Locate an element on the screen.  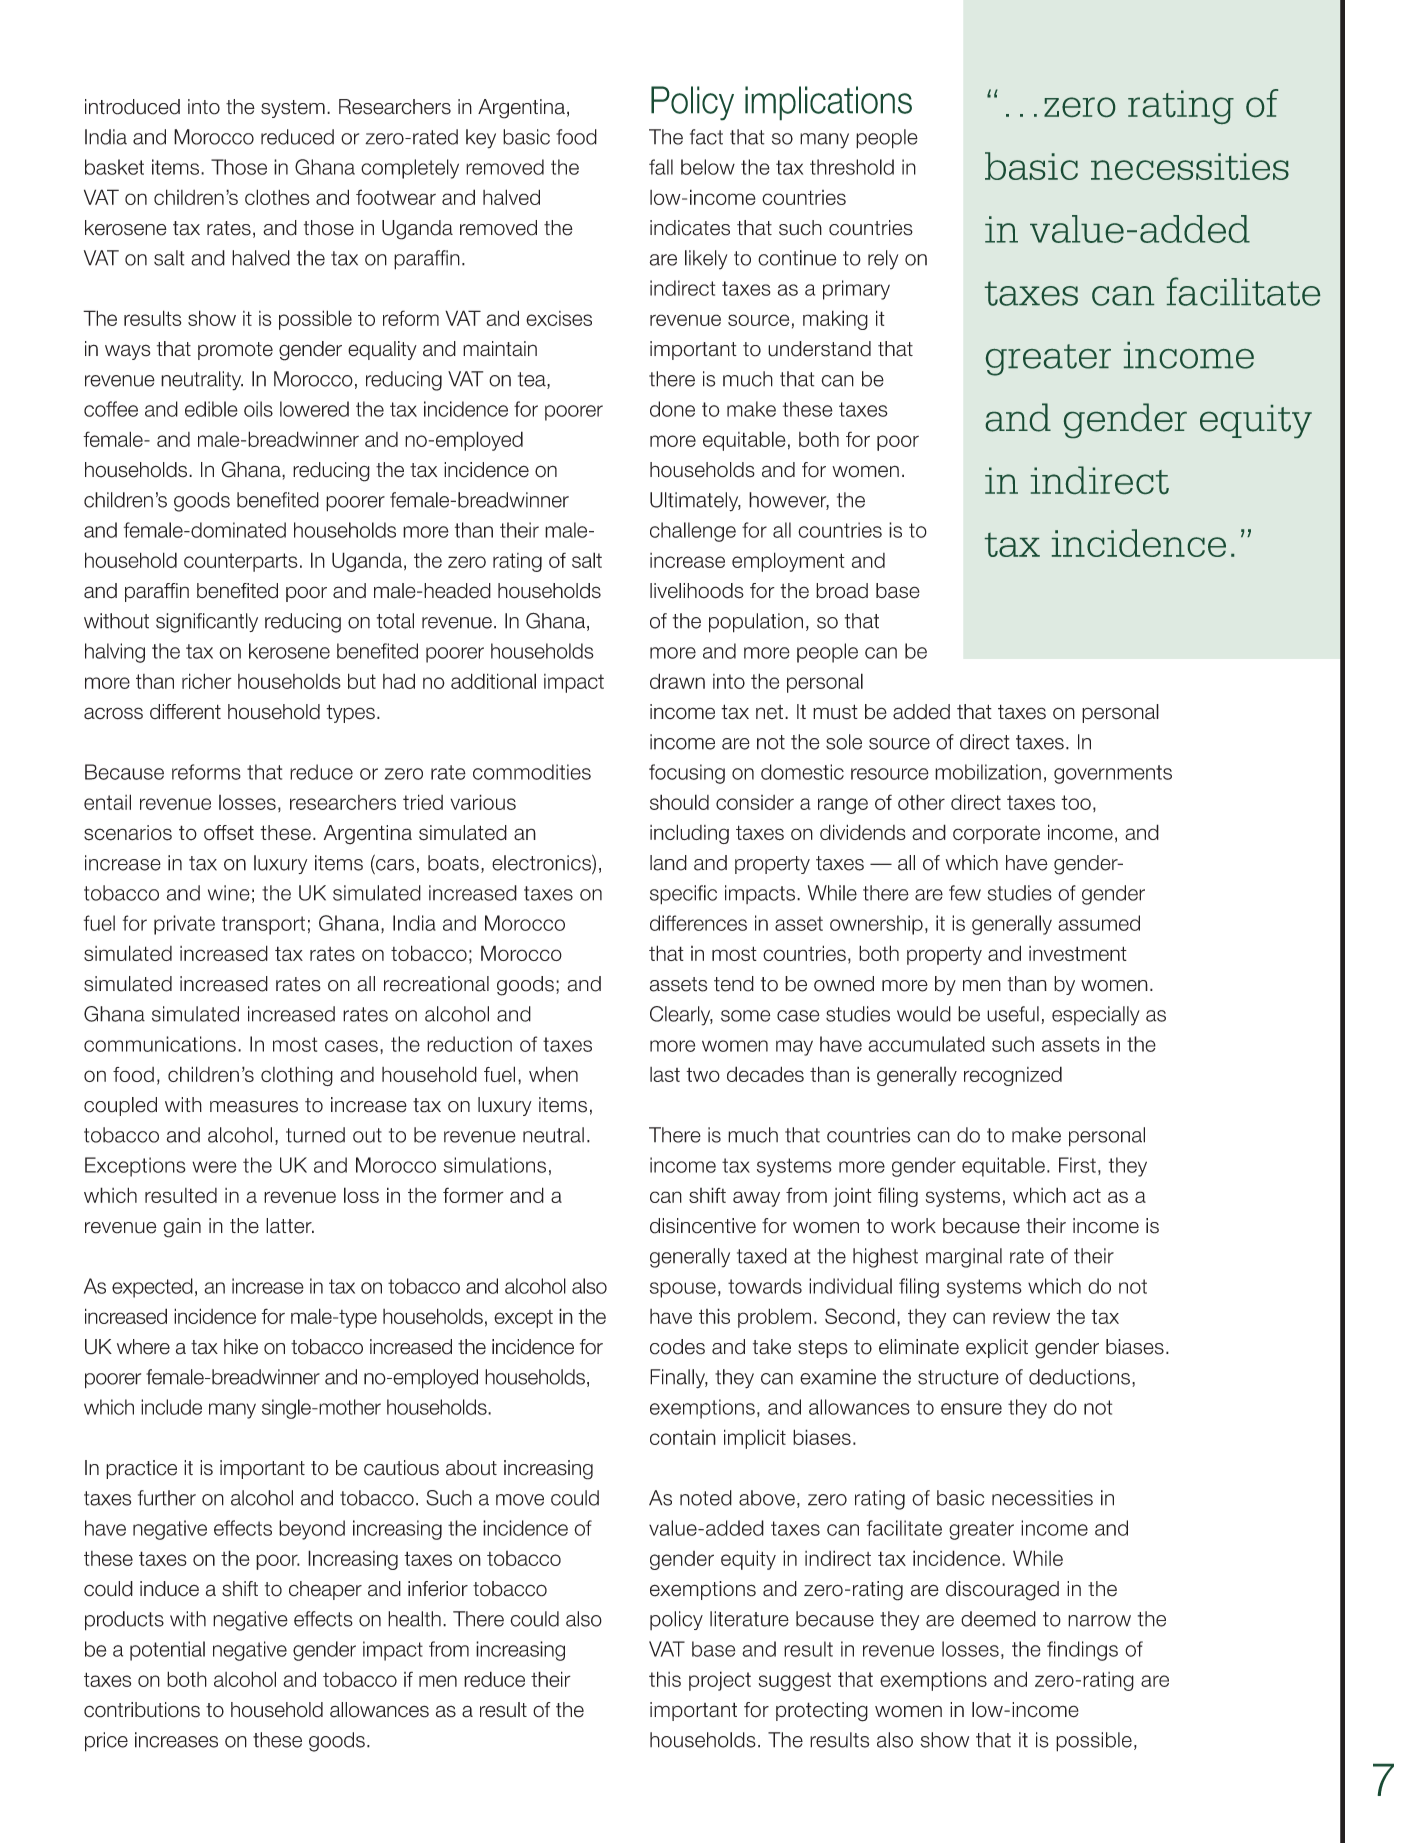
richer is located at coordinates (207, 681).
